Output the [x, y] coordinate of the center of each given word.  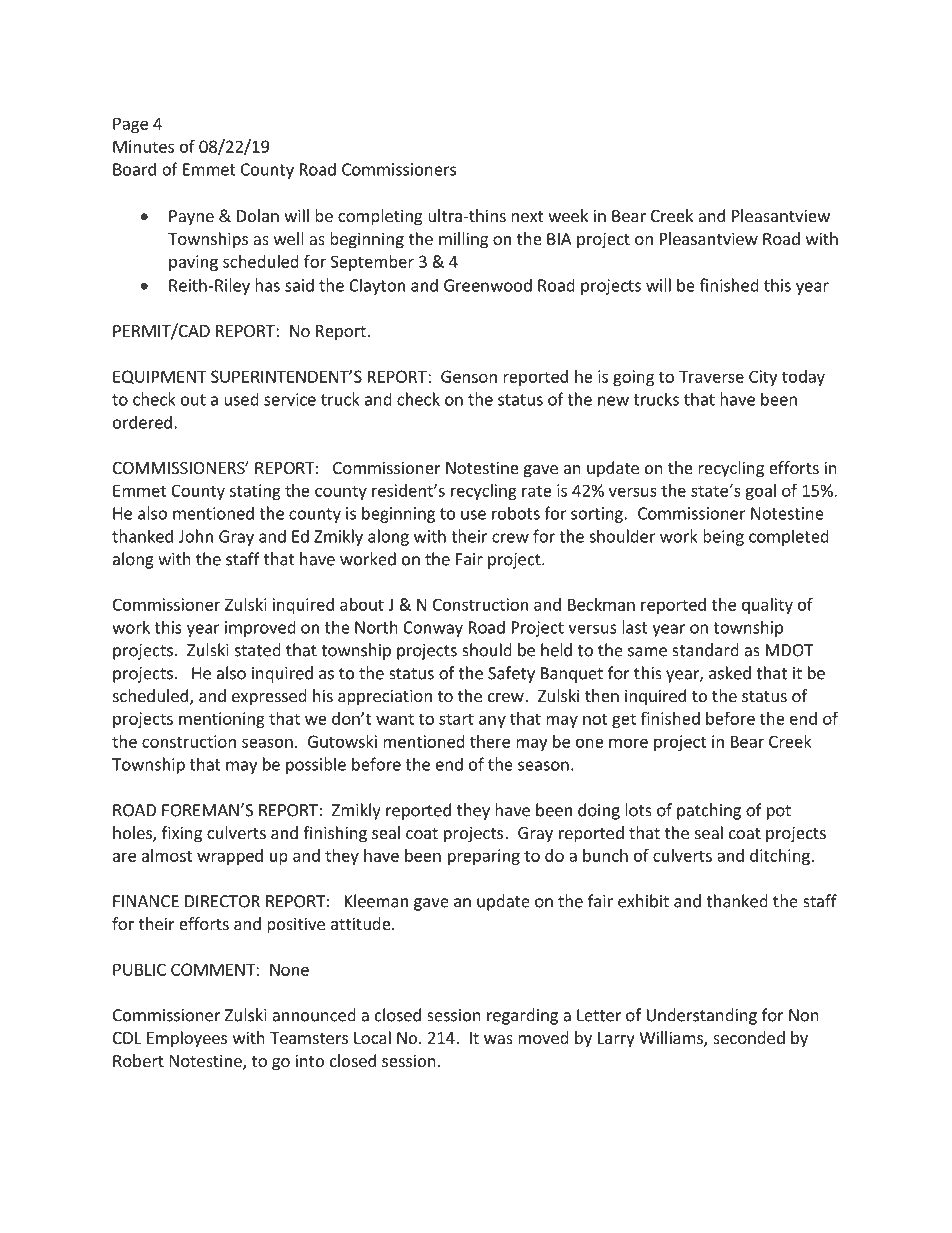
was [498, 1039]
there [490, 741]
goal [760, 492]
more [628, 743]
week [568, 215]
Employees [187, 1039]
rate [537, 491]
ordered [142, 422]
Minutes [143, 146]
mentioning [222, 720]
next [527, 216]
